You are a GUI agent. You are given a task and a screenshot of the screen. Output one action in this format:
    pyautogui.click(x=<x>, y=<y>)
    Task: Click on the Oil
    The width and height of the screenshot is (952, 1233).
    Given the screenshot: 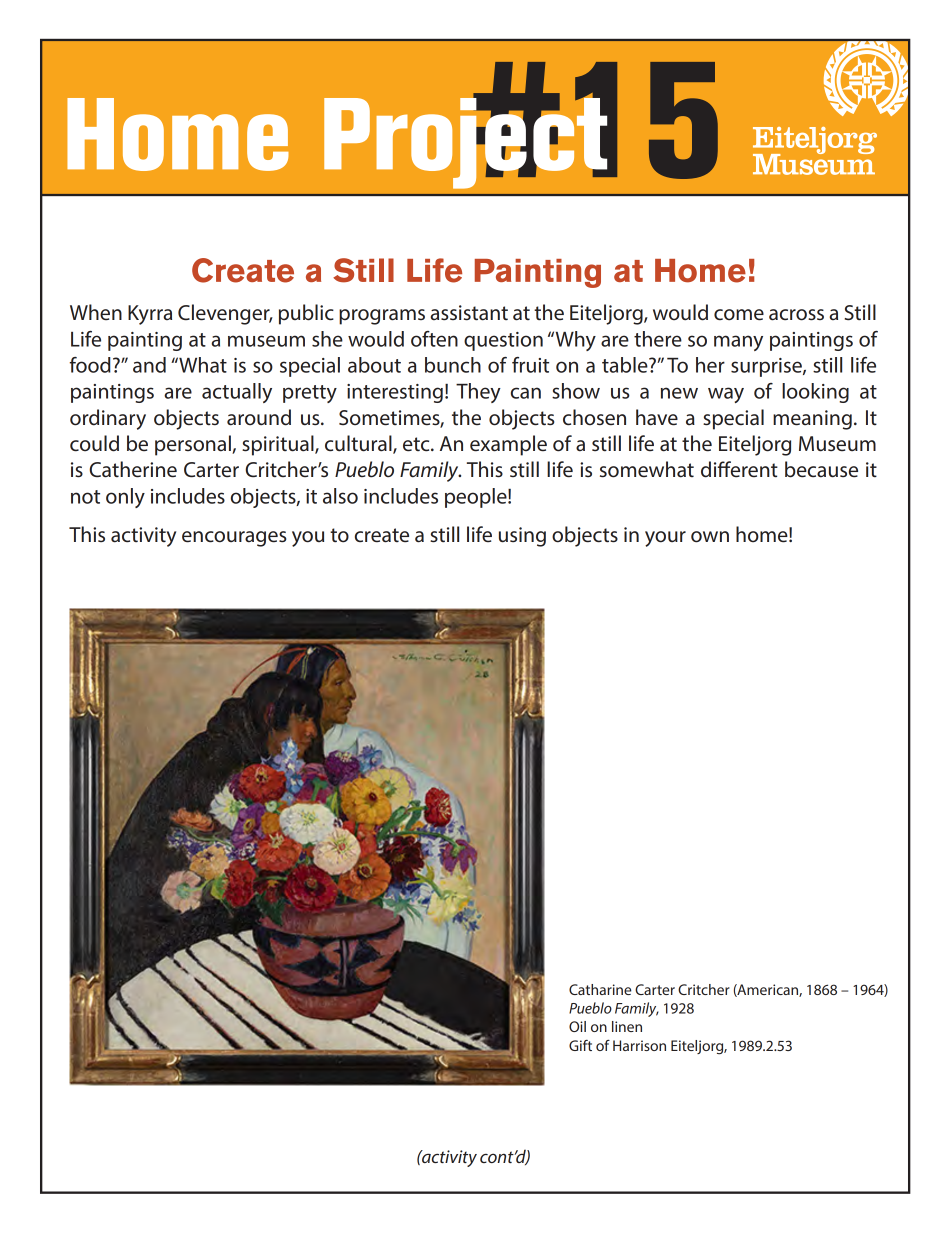 What is the action you would take?
    pyautogui.click(x=577, y=1026)
